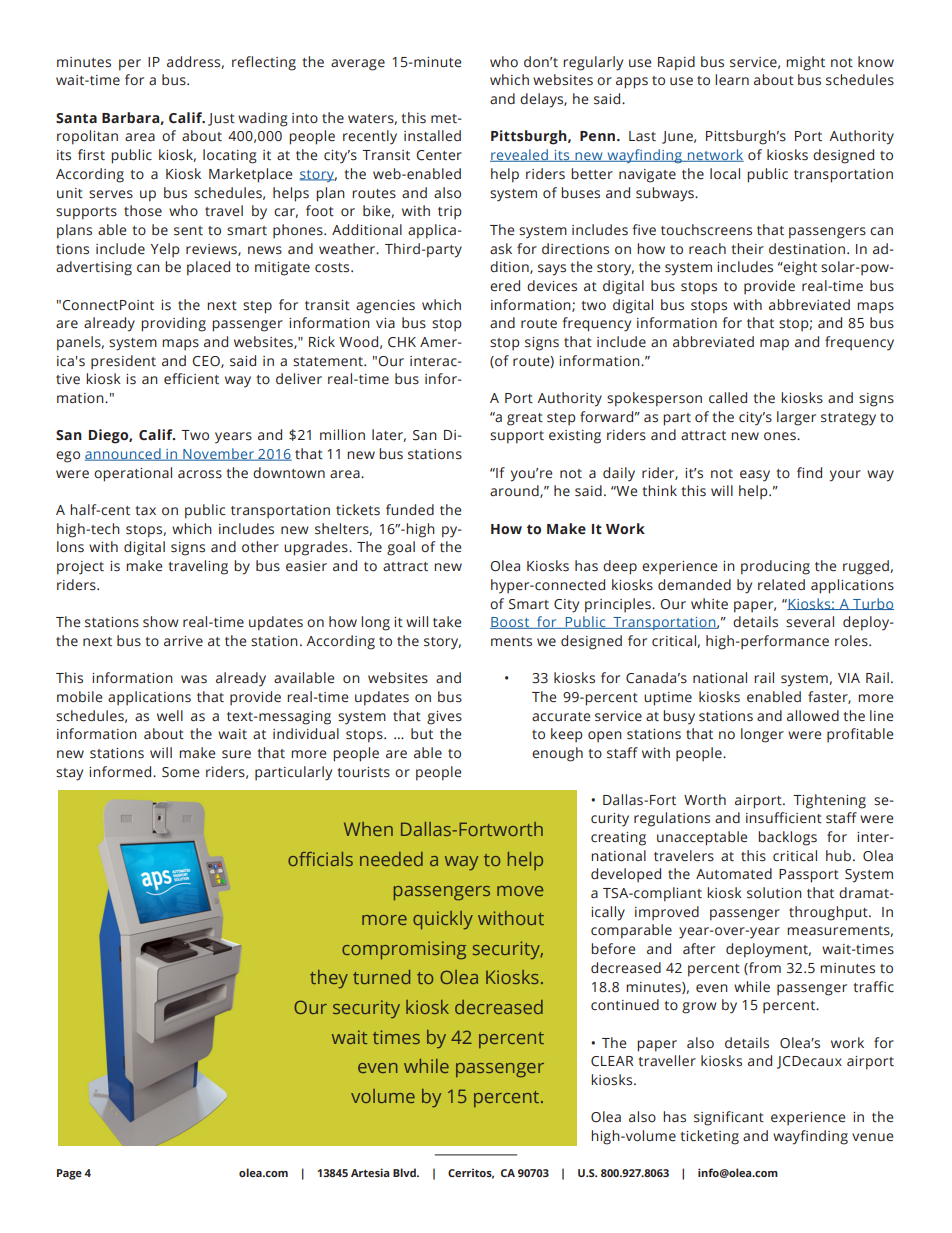 The height and width of the document is (1233, 952). I want to click on tax, so click(145, 510).
